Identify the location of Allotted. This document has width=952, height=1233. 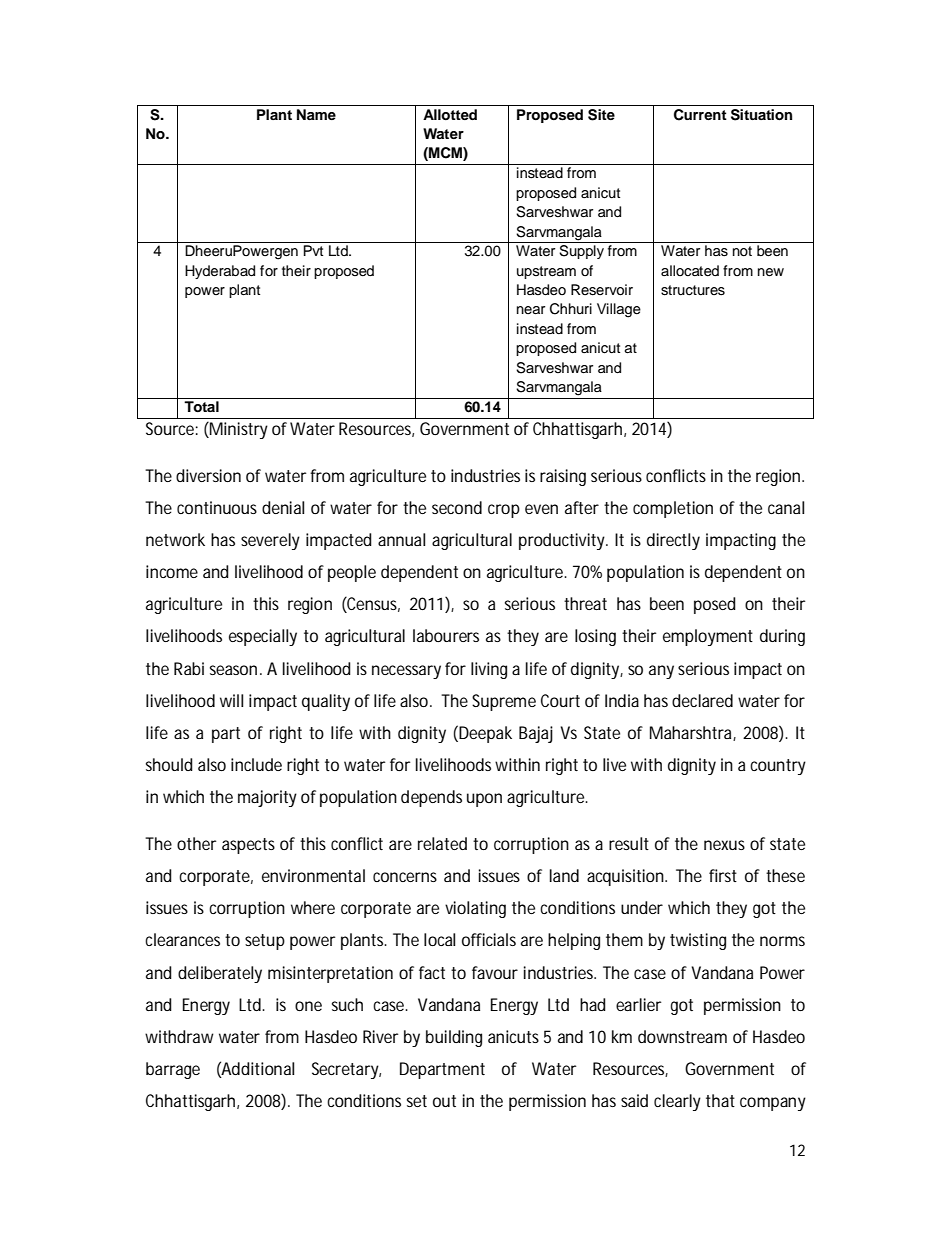
(450, 115).
